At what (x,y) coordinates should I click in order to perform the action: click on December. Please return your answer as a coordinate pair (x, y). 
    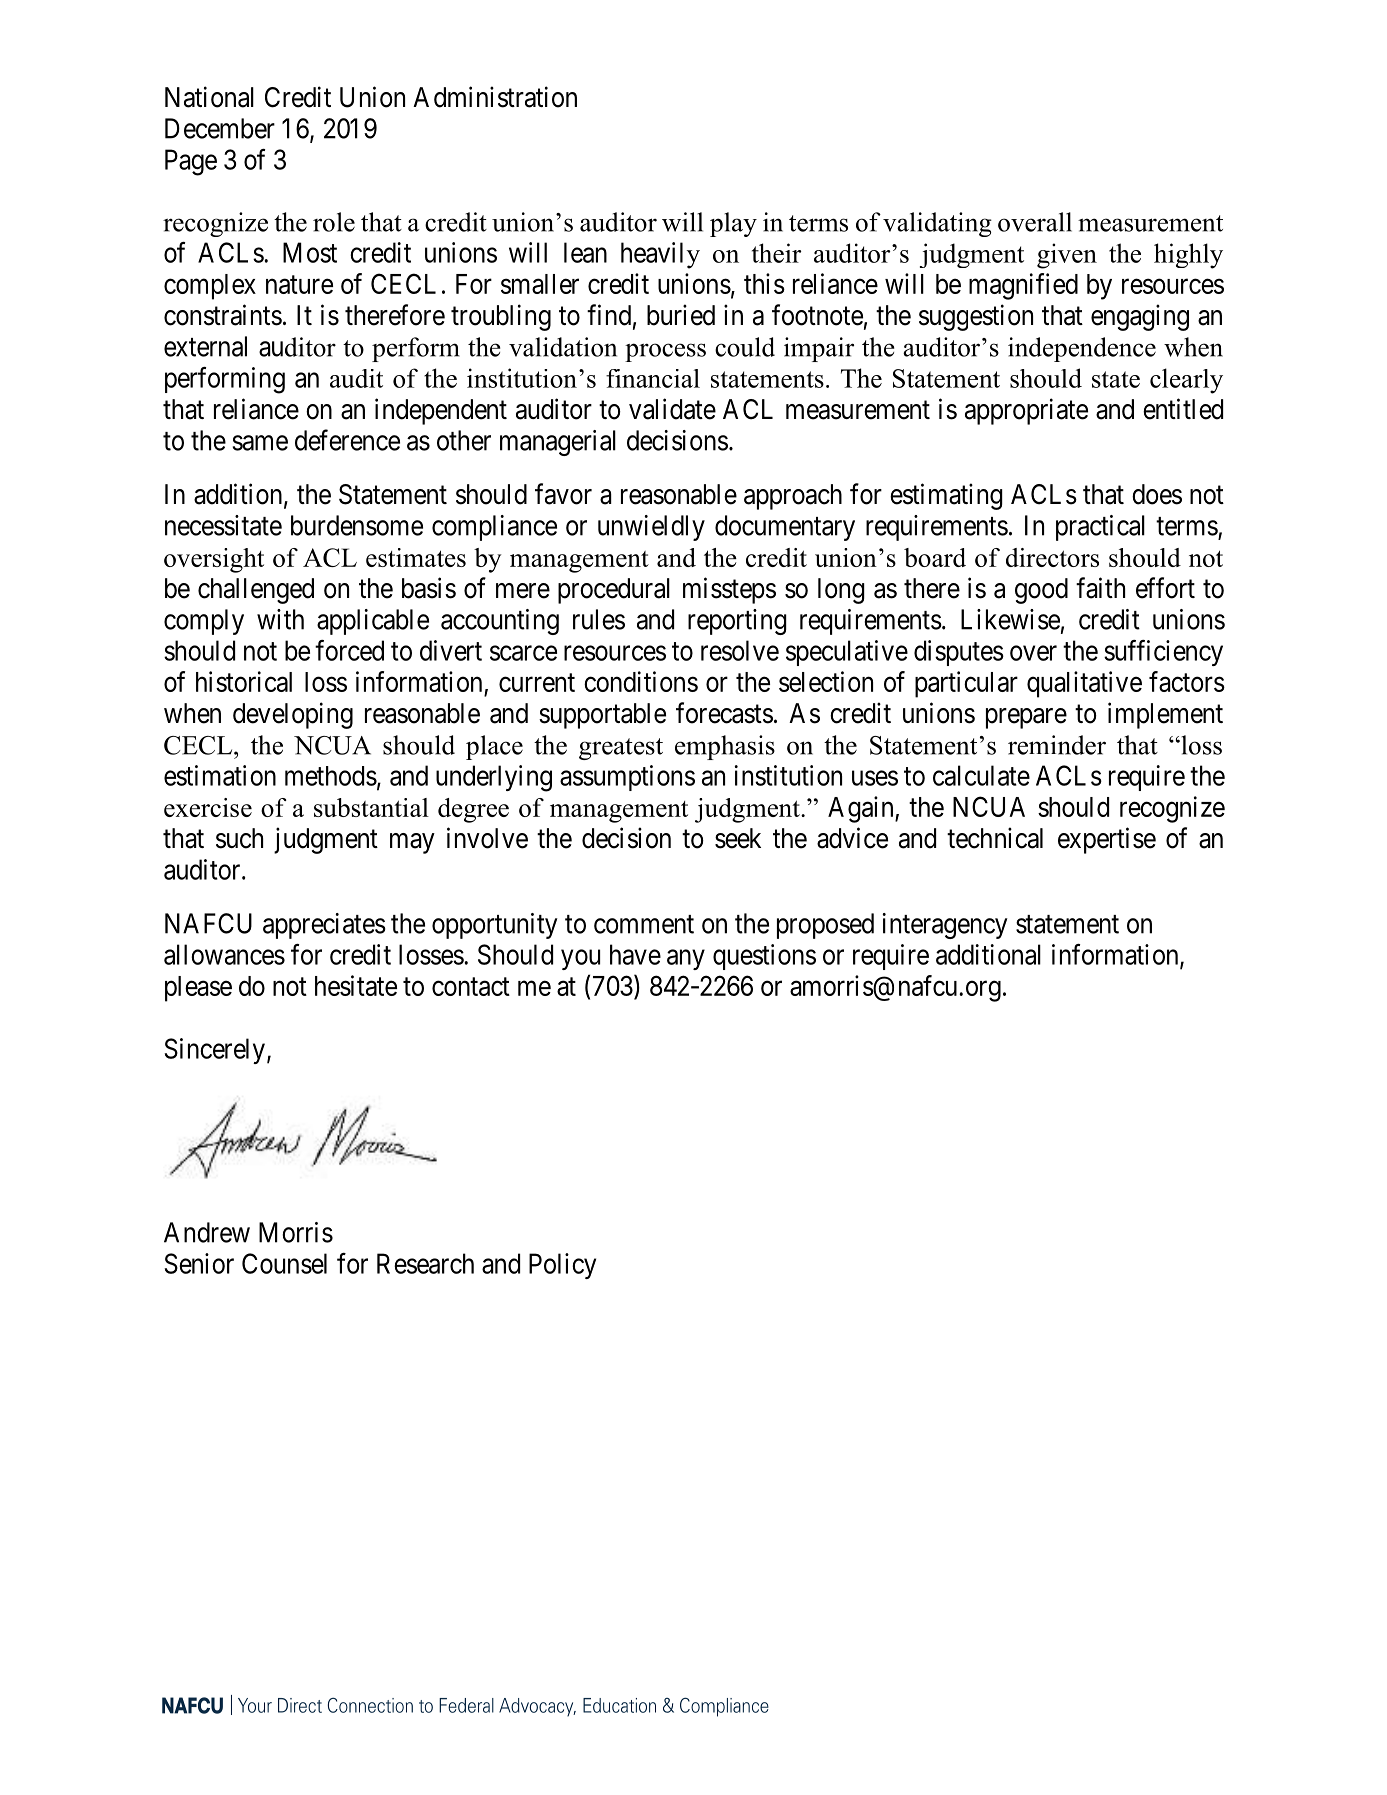
    Looking at the image, I should click on (220, 128).
